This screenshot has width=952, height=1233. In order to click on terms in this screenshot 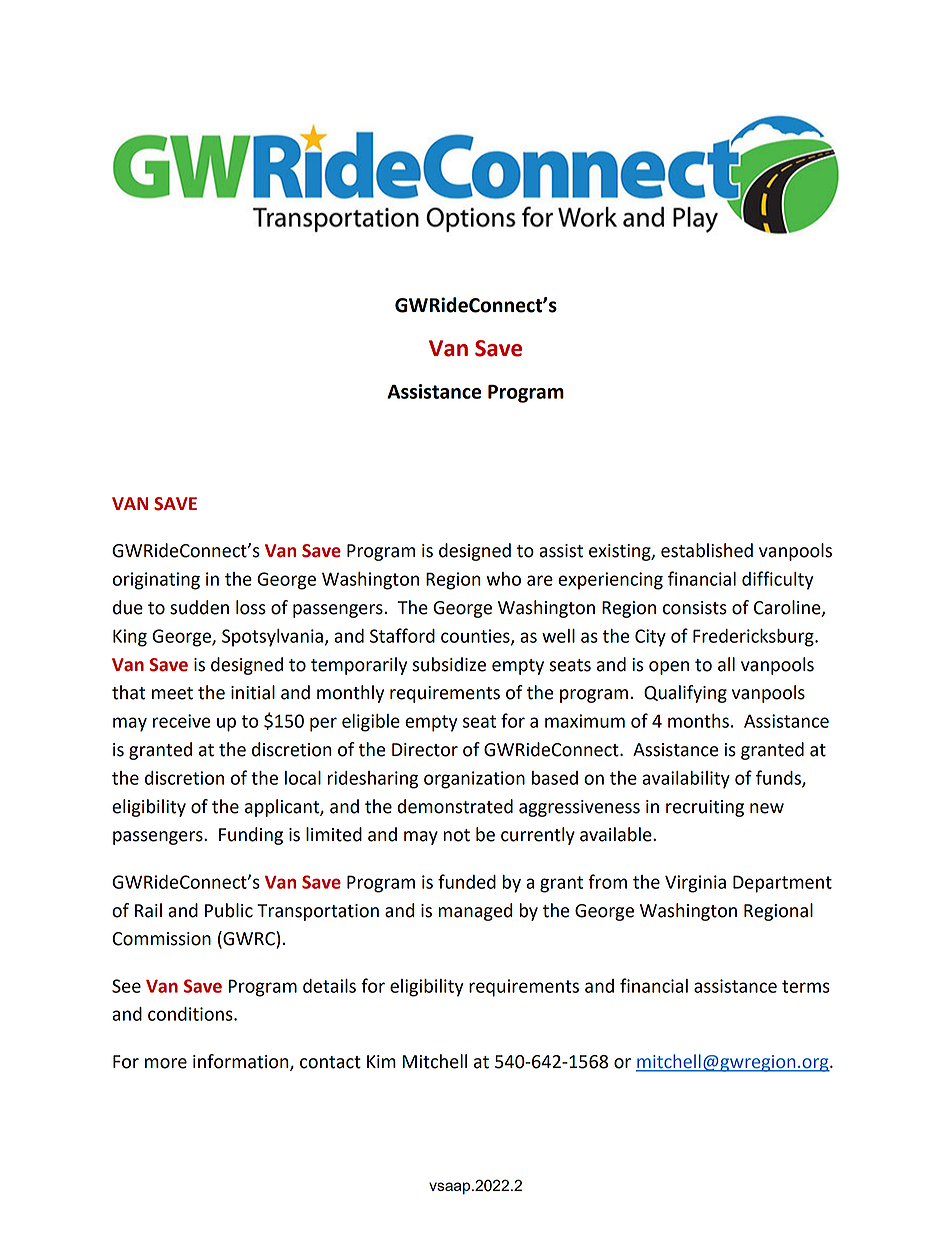, I will do `click(806, 986)`.
